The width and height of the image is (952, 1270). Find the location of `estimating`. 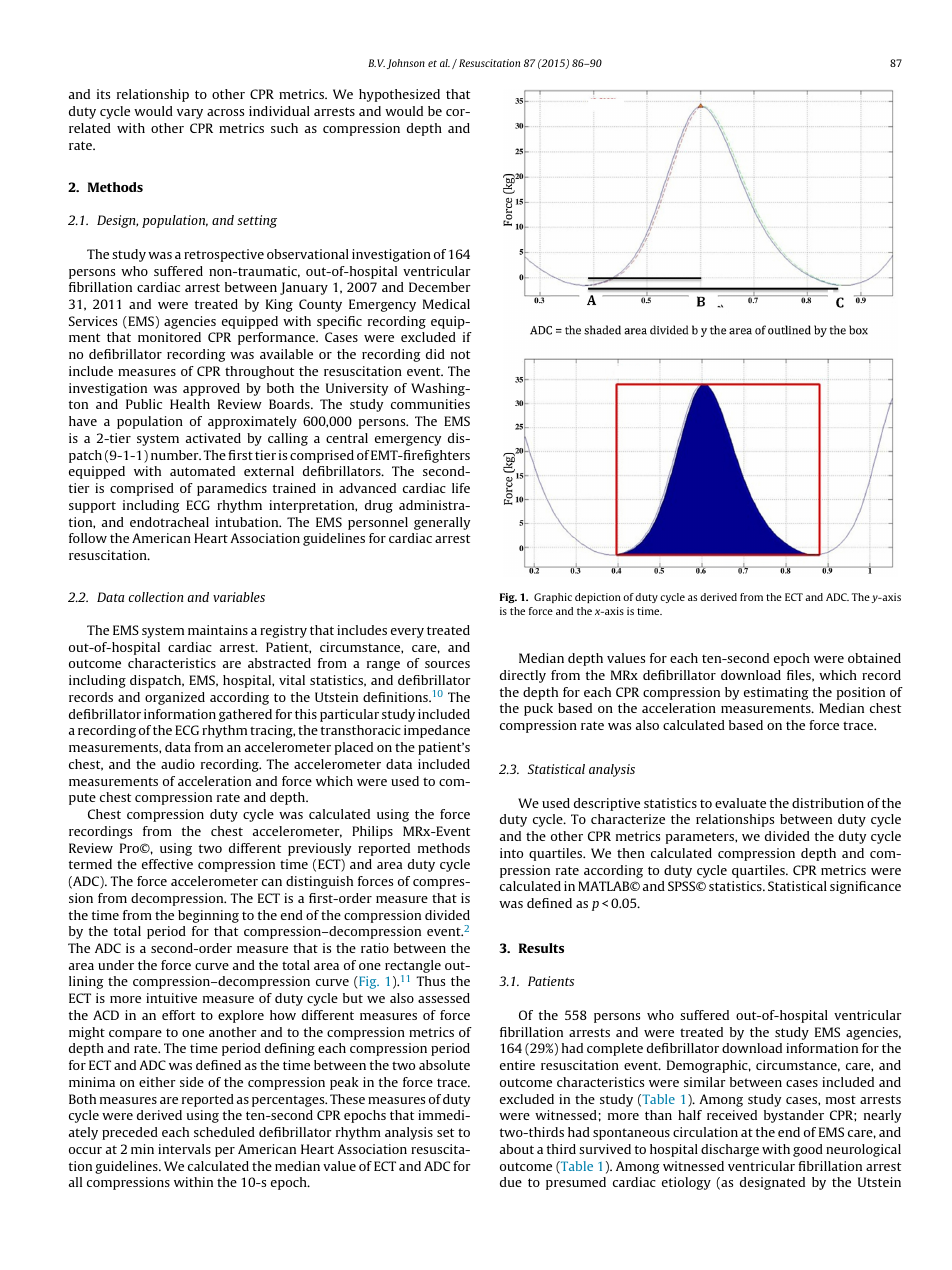

estimating is located at coordinates (776, 693).
